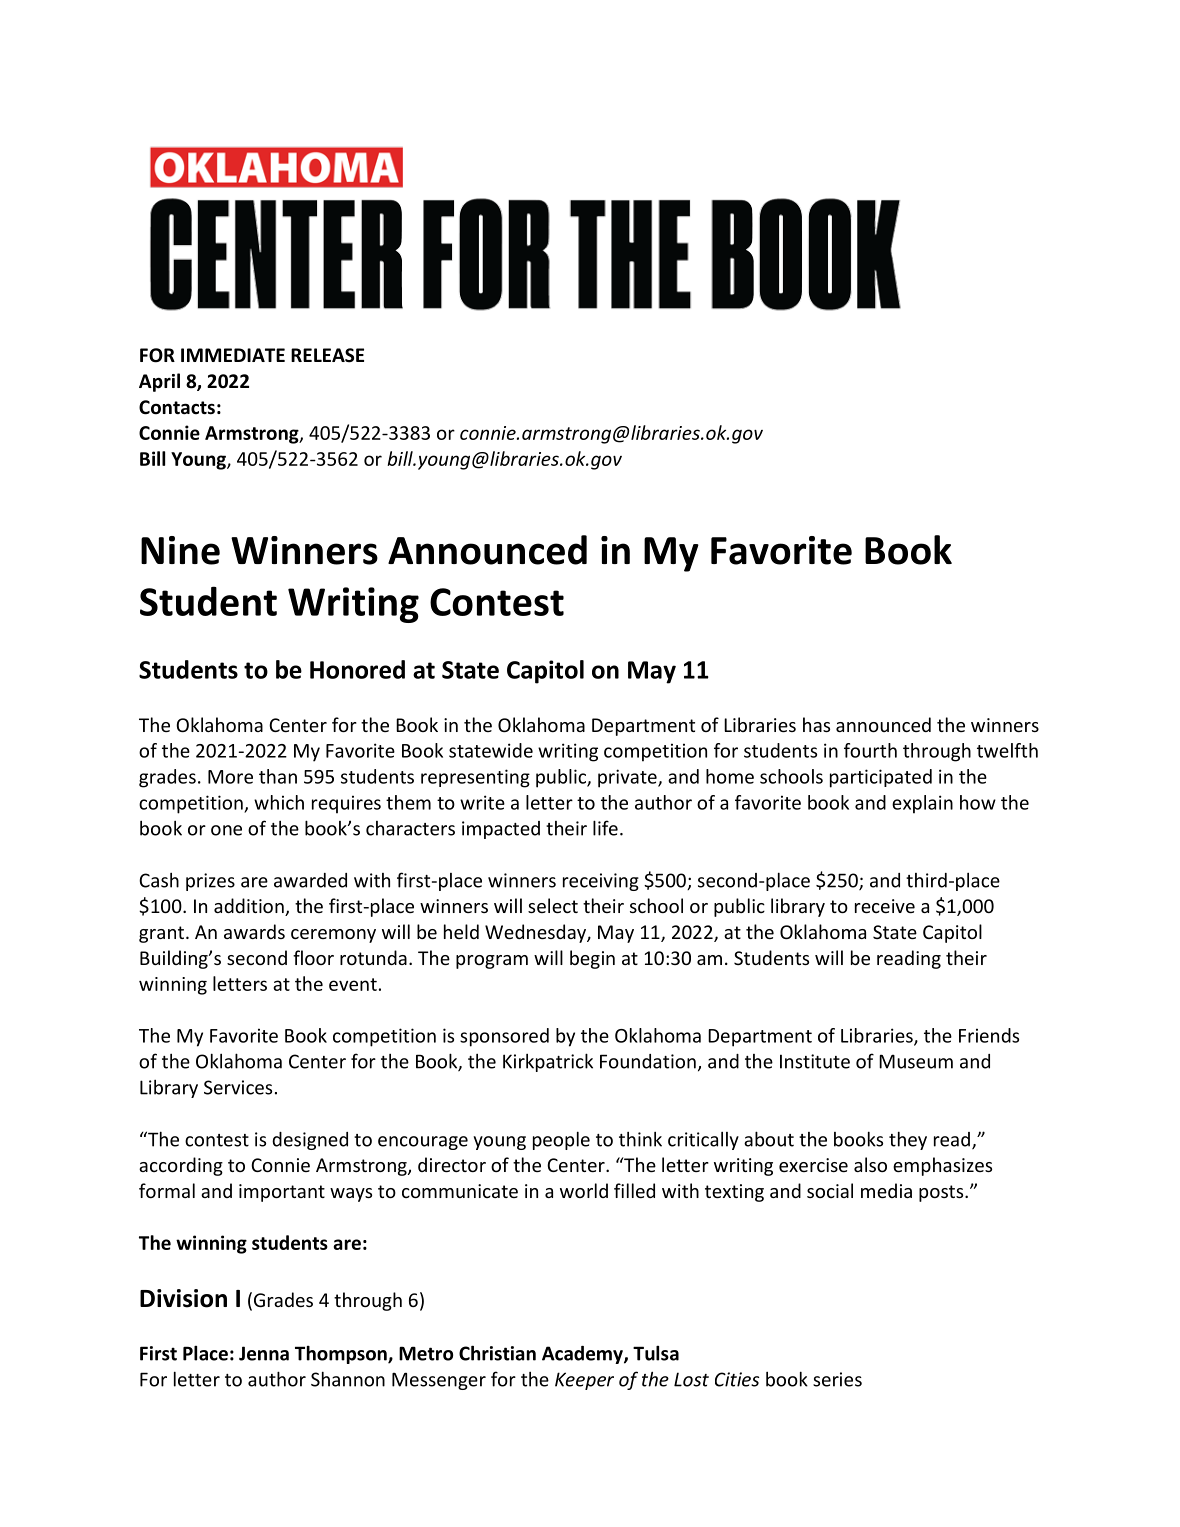  What do you see at coordinates (881, 778) in the page?
I see `participated` at bounding box center [881, 778].
